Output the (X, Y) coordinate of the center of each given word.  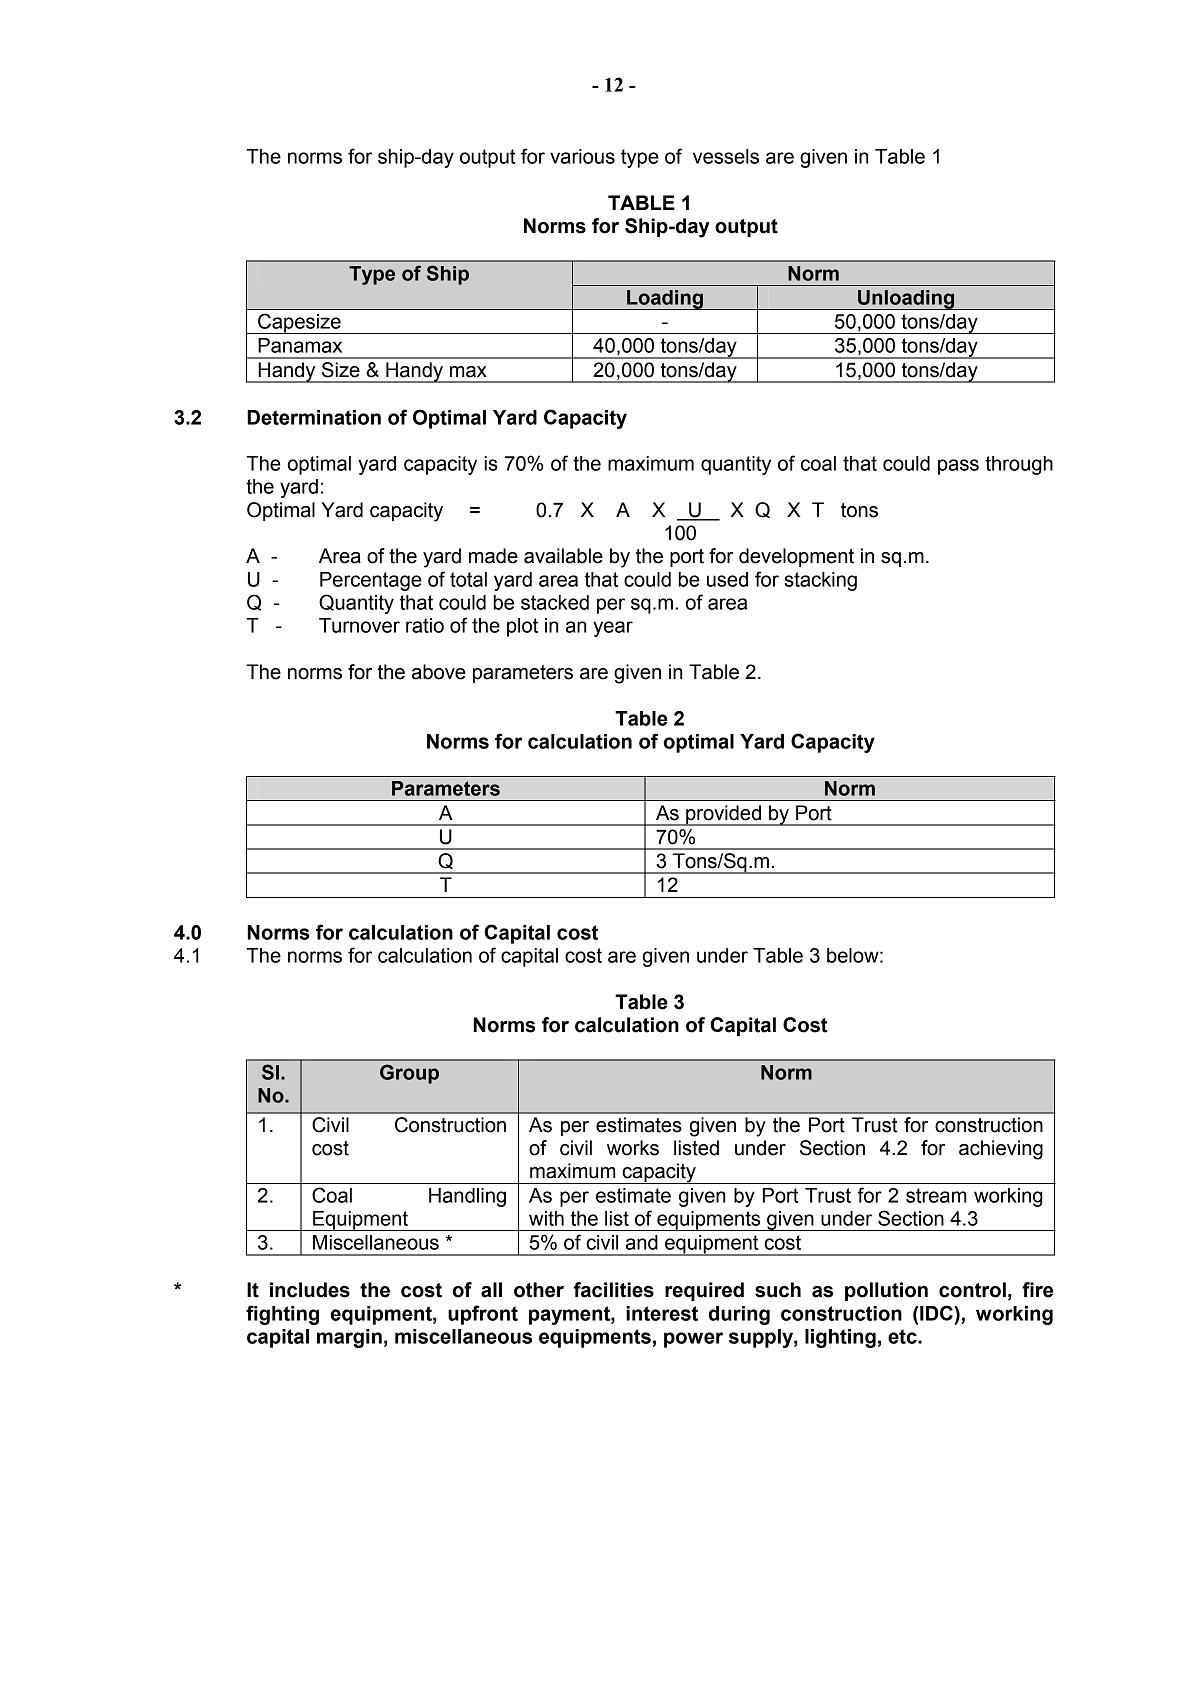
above (439, 672)
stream (936, 1195)
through (1019, 465)
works (633, 1148)
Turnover (359, 625)
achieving (1001, 1150)
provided (723, 815)
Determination (314, 417)
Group (409, 1074)
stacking (820, 581)
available (563, 556)
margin (349, 1338)
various (582, 156)
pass (958, 467)
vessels (726, 156)
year (613, 629)
